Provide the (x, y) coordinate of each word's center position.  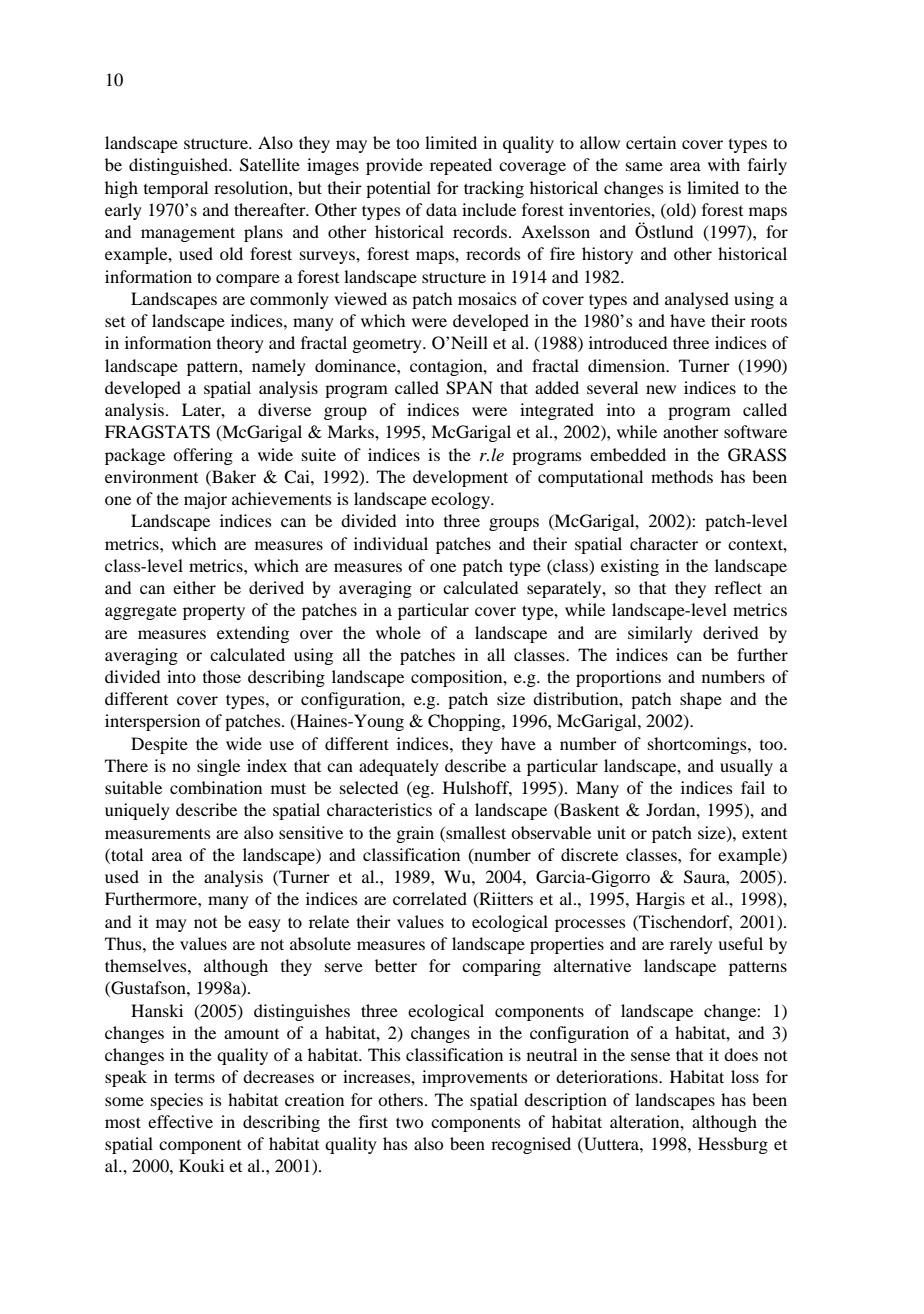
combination (216, 787)
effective (180, 1121)
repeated (461, 166)
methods (682, 476)
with (724, 164)
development (460, 478)
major (205, 500)
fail (753, 787)
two (409, 1122)
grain (415, 834)
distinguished (180, 166)
